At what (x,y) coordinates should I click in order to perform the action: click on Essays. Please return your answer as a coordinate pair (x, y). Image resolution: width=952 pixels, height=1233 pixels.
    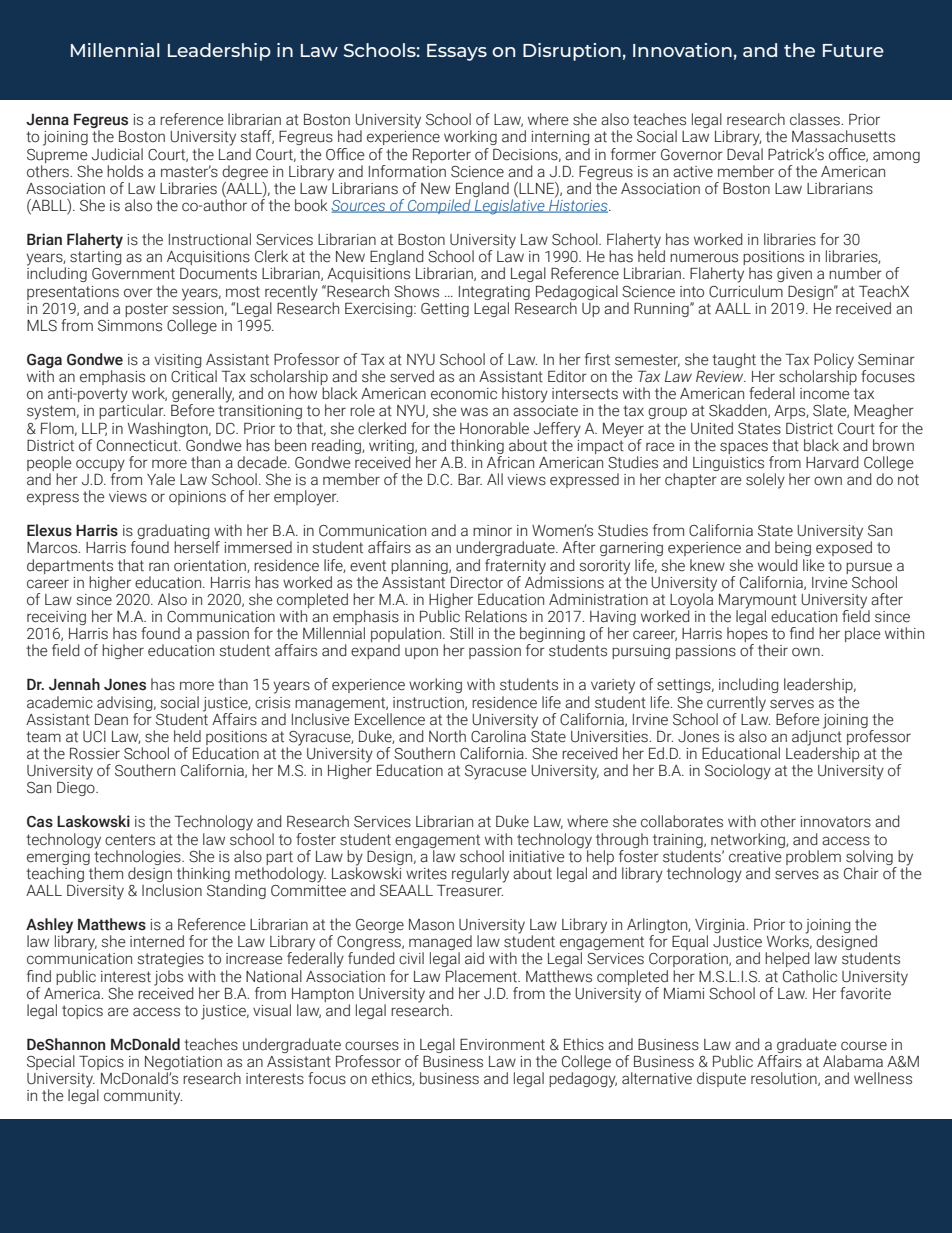
    Looking at the image, I should click on (457, 52).
